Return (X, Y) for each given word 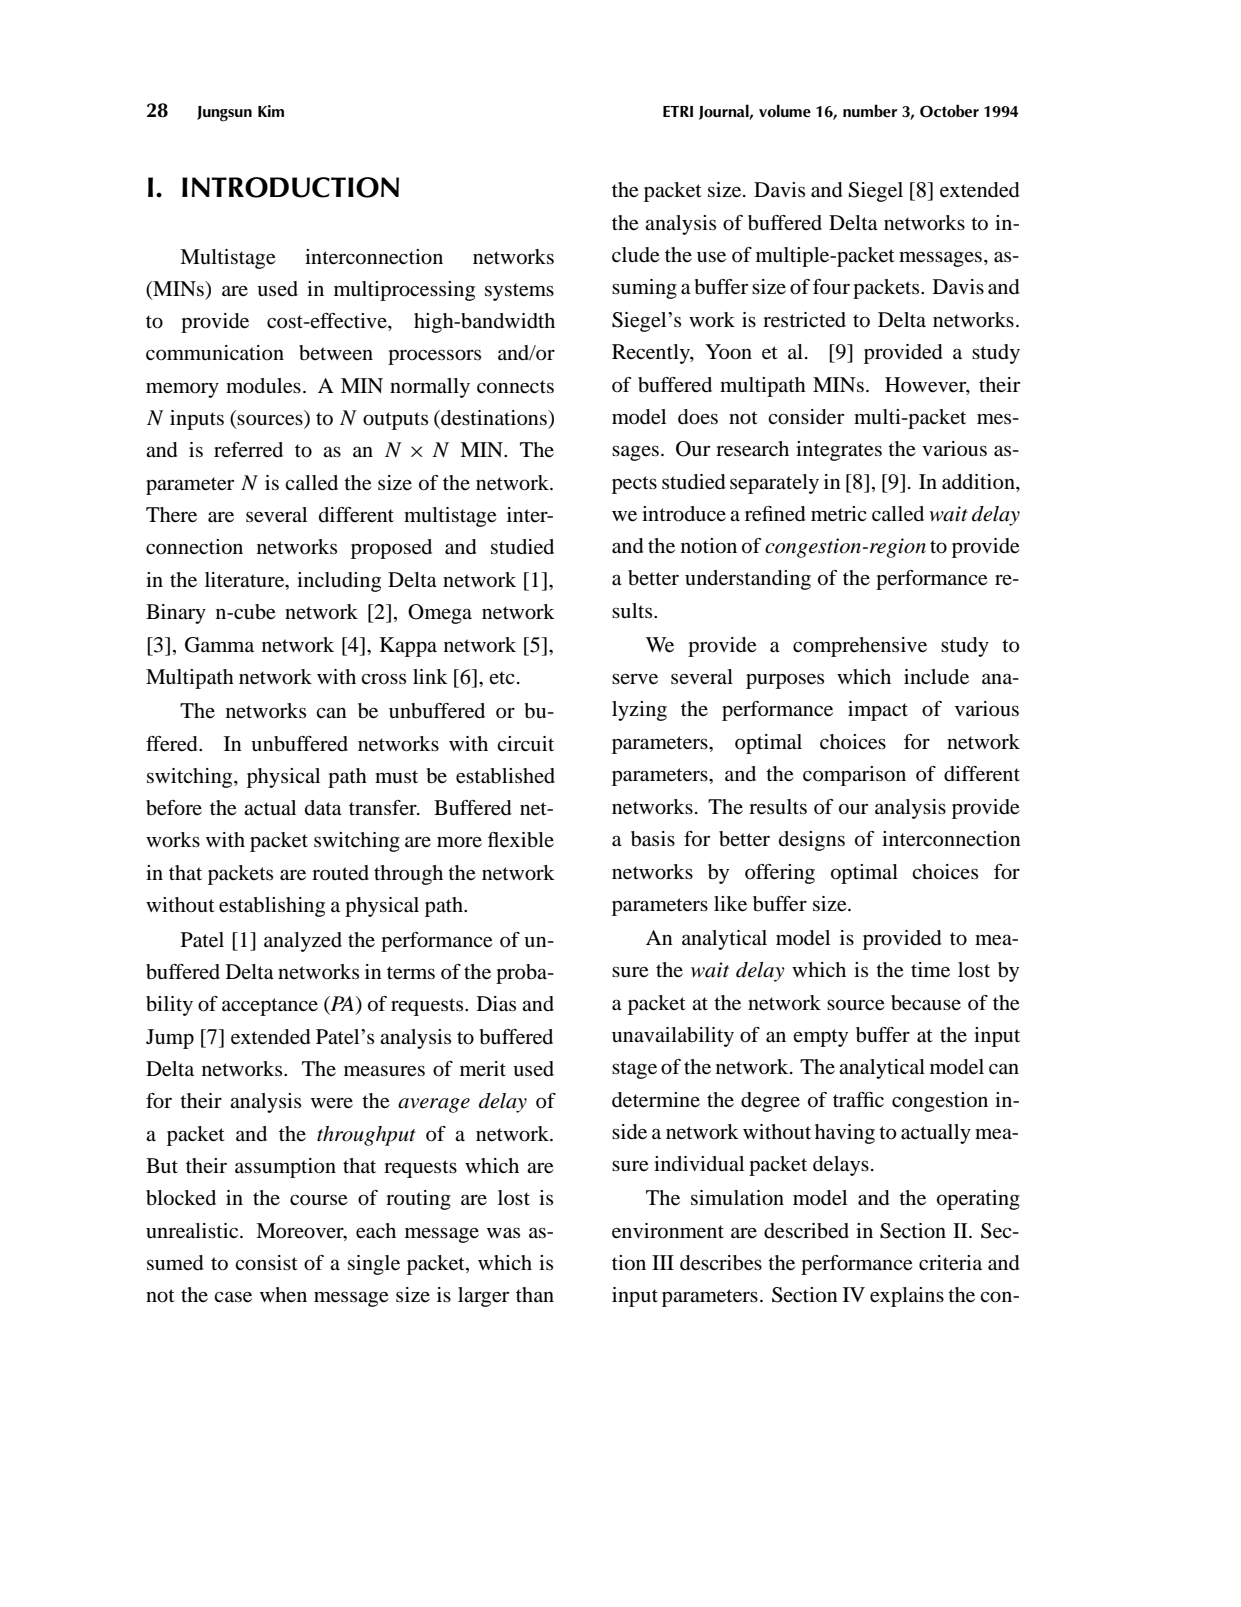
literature (246, 581)
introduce (684, 514)
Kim (271, 111)
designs (812, 841)
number (870, 110)
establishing (272, 907)
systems (519, 292)
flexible (521, 840)
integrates (839, 451)
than (535, 1294)
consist (266, 1263)
